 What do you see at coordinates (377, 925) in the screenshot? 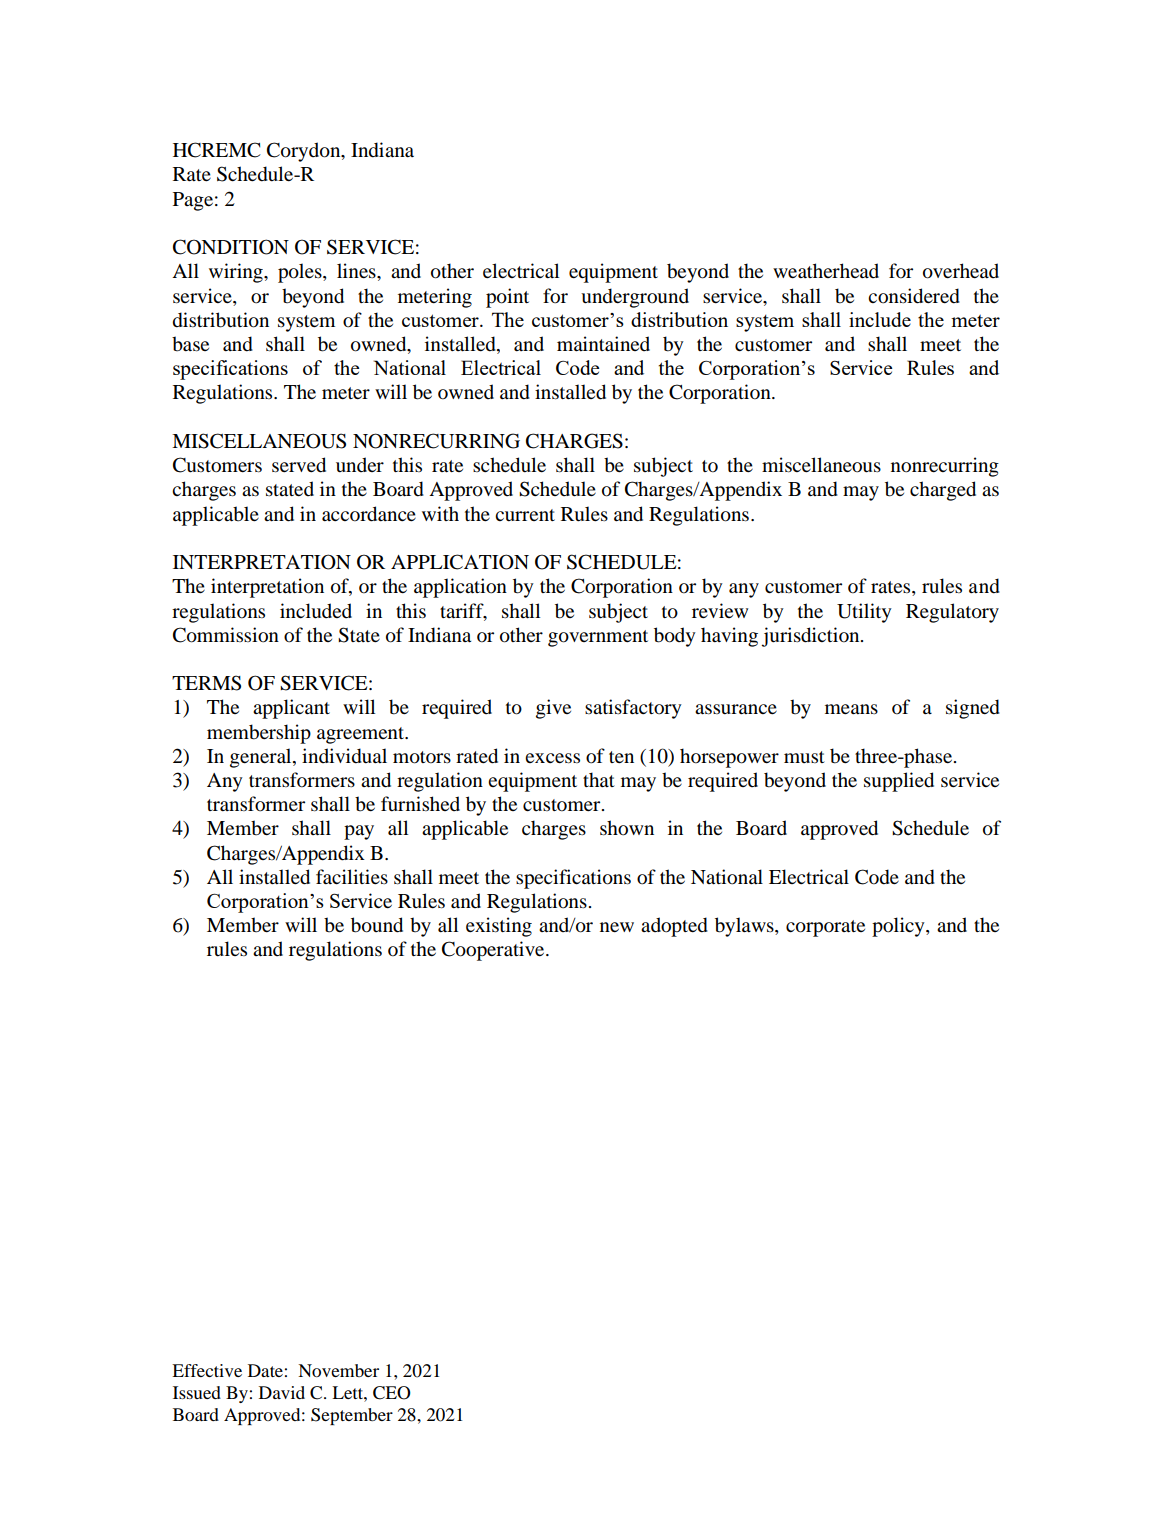
I see `bound` at bounding box center [377, 925].
